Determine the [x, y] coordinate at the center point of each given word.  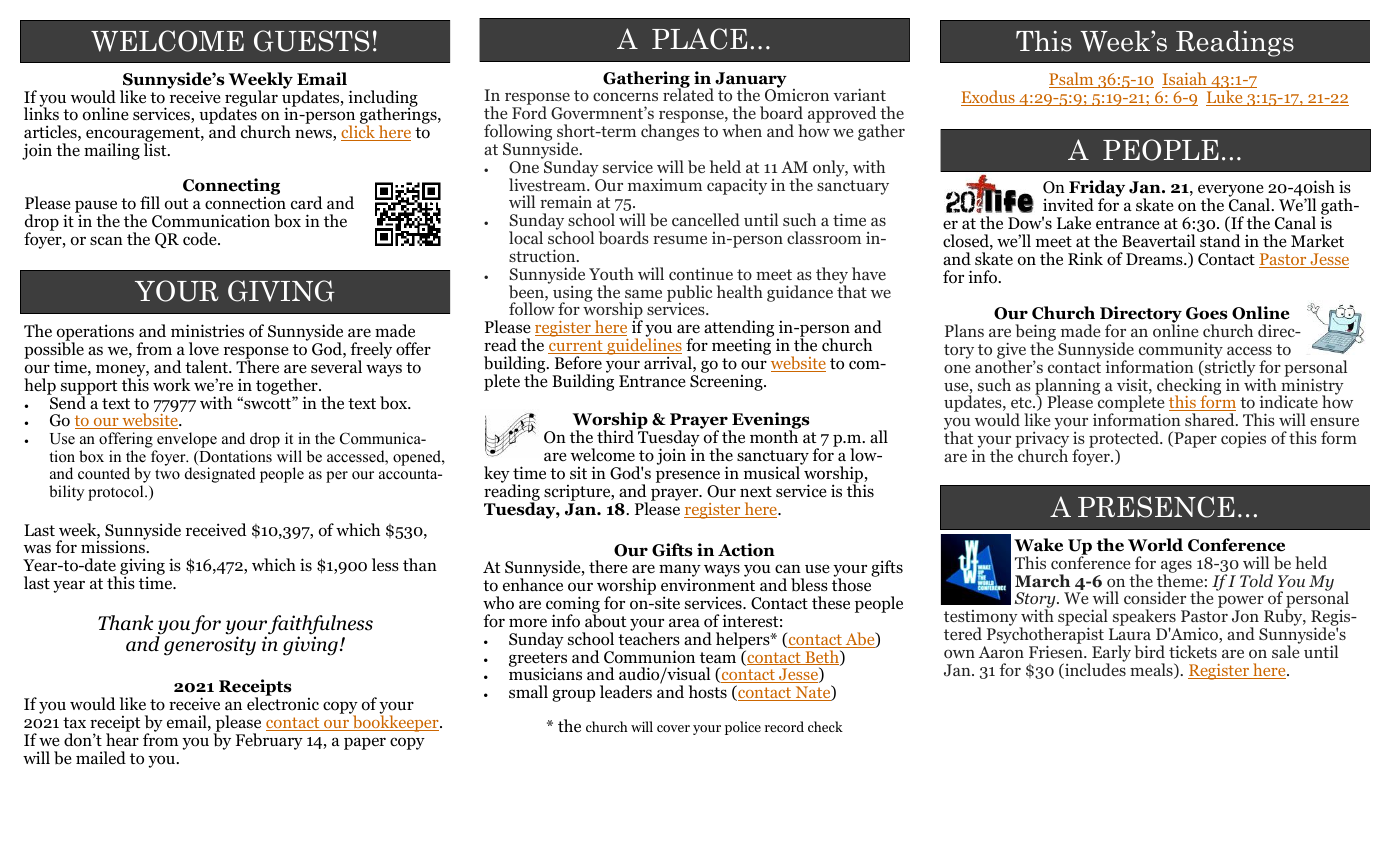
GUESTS [311, 41]
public [690, 294]
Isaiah [1185, 80]
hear [122, 738]
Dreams [1155, 259]
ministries [207, 330]
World [1155, 545]
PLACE [699, 39]
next [756, 491]
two [167, 474]
